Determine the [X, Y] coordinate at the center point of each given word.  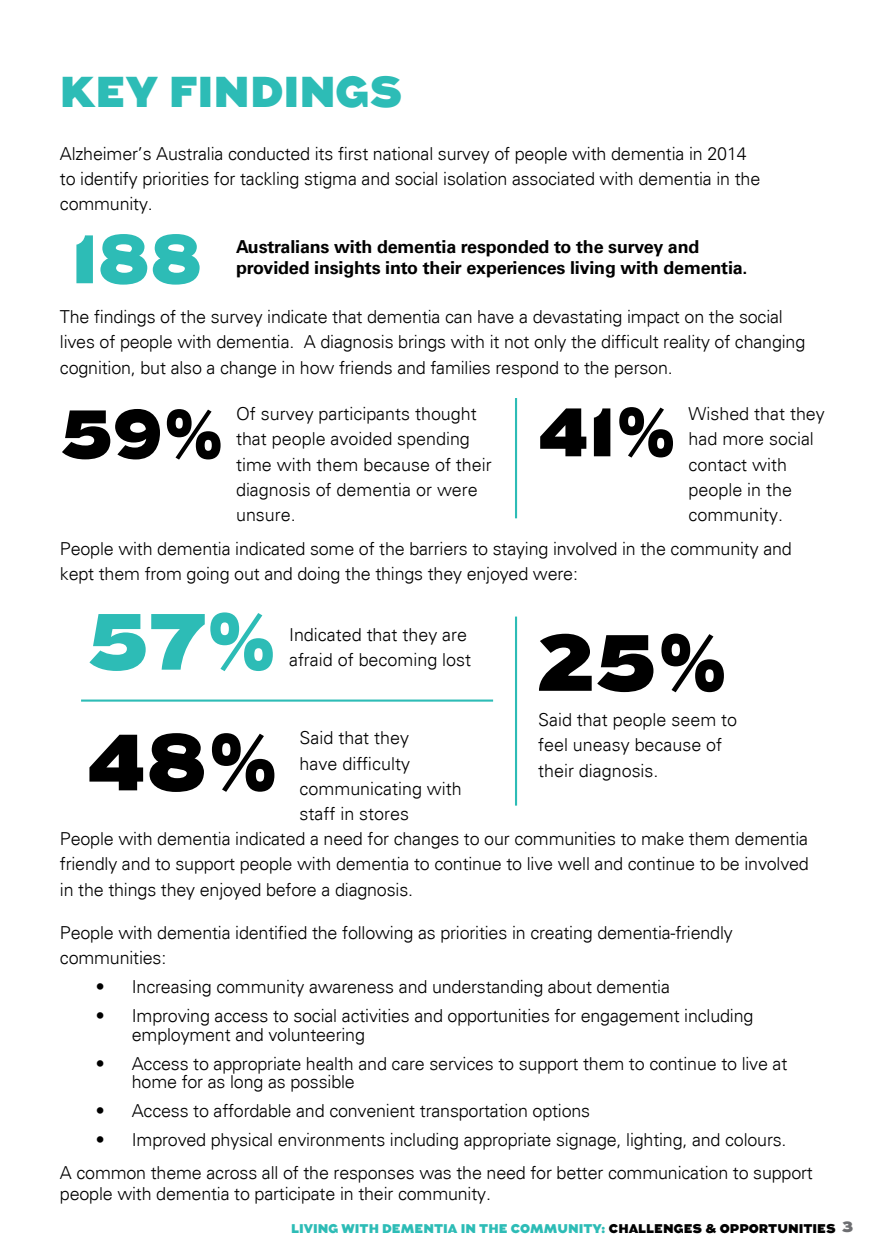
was [435, 1174]
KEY [110, 92]
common [111, 1174]
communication [667, 1173]
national [403, 154]
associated [553, 179]
